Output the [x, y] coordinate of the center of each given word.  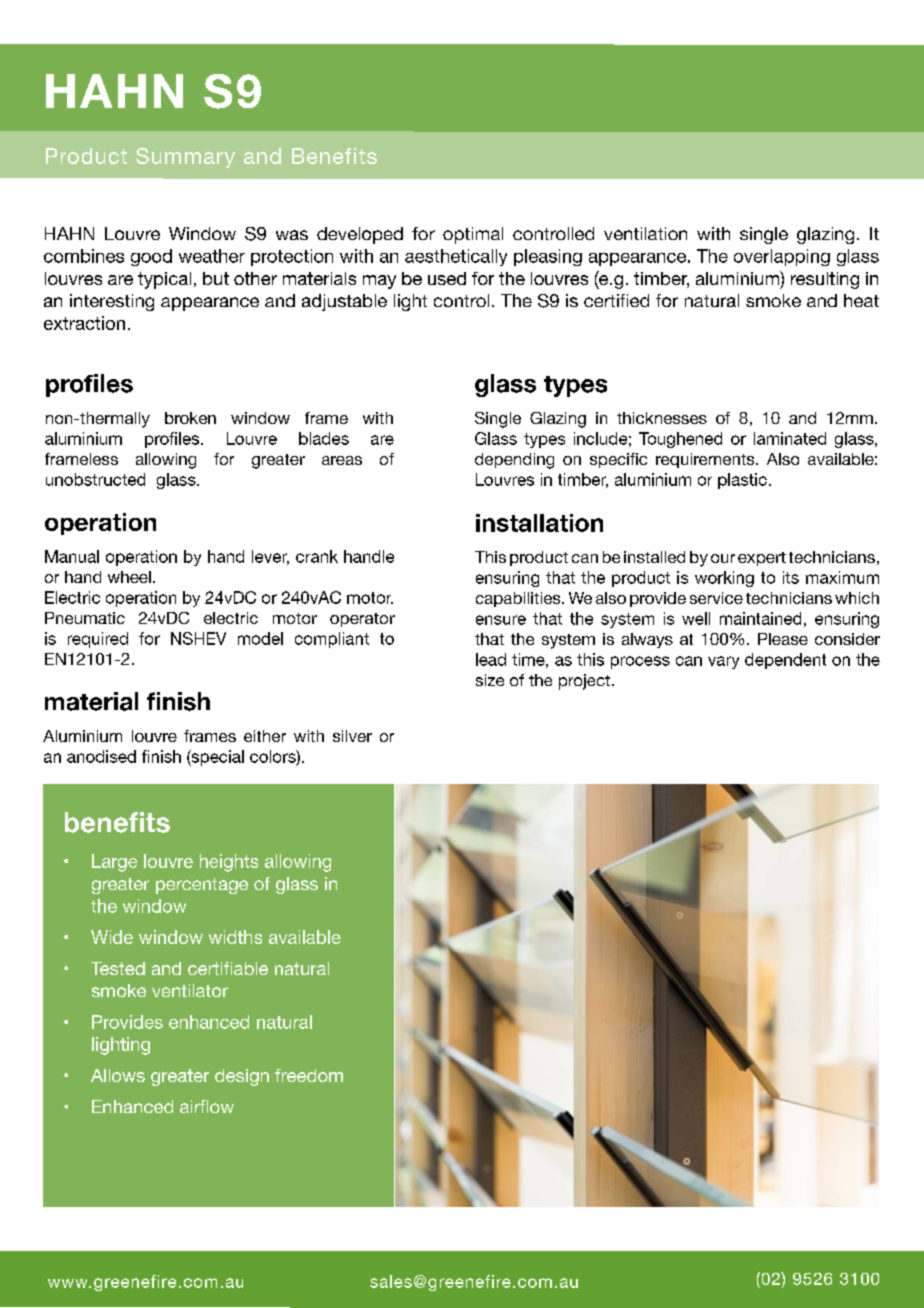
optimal [473, 235]
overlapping [782, 257]
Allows [118, 1075]
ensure [501, 620]
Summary [185, 158]
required [98, 640]
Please [783, 639]
